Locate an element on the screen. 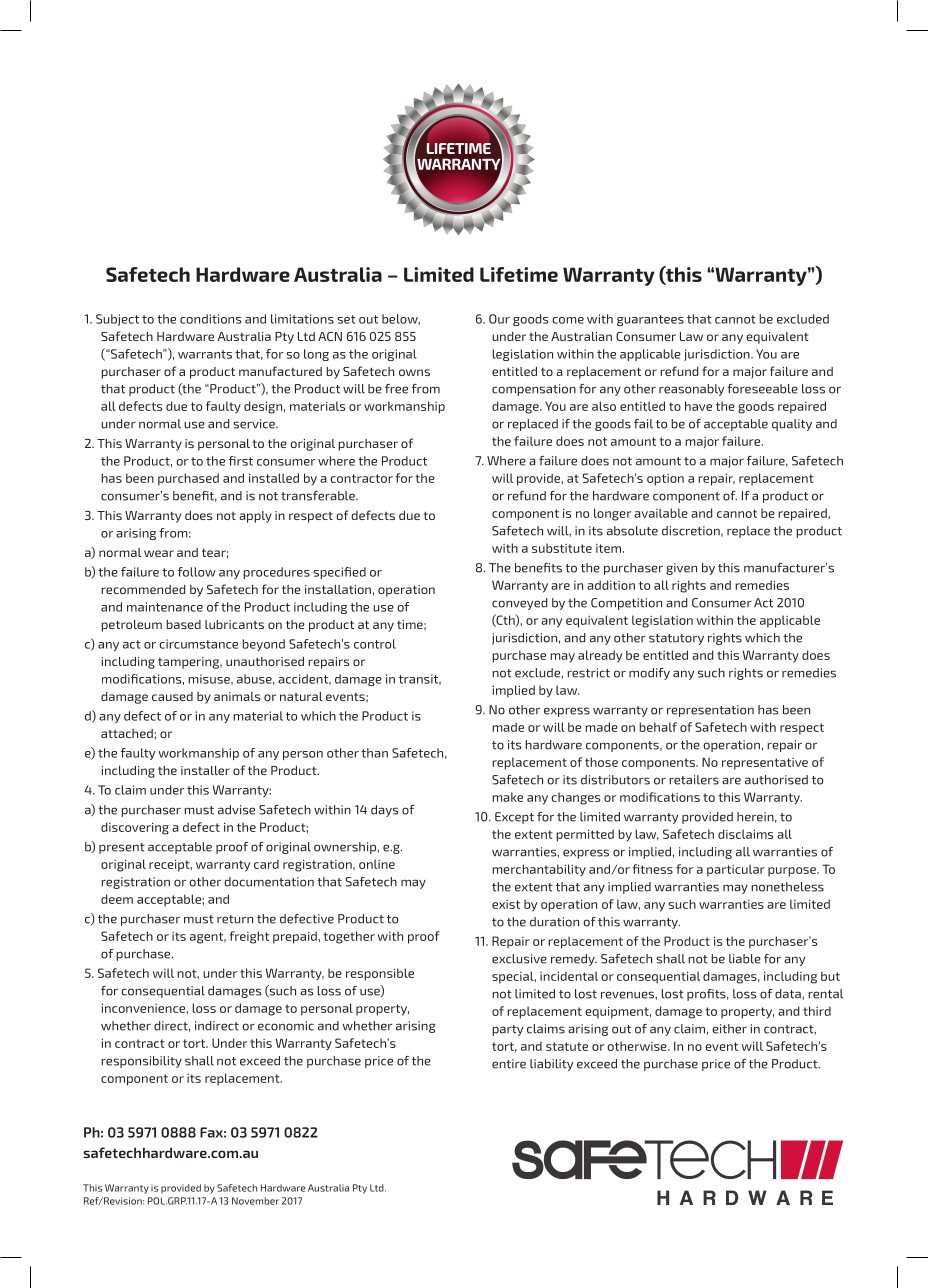 The image size is (928, 1288). warrants is located at coordinates (205, 354).
